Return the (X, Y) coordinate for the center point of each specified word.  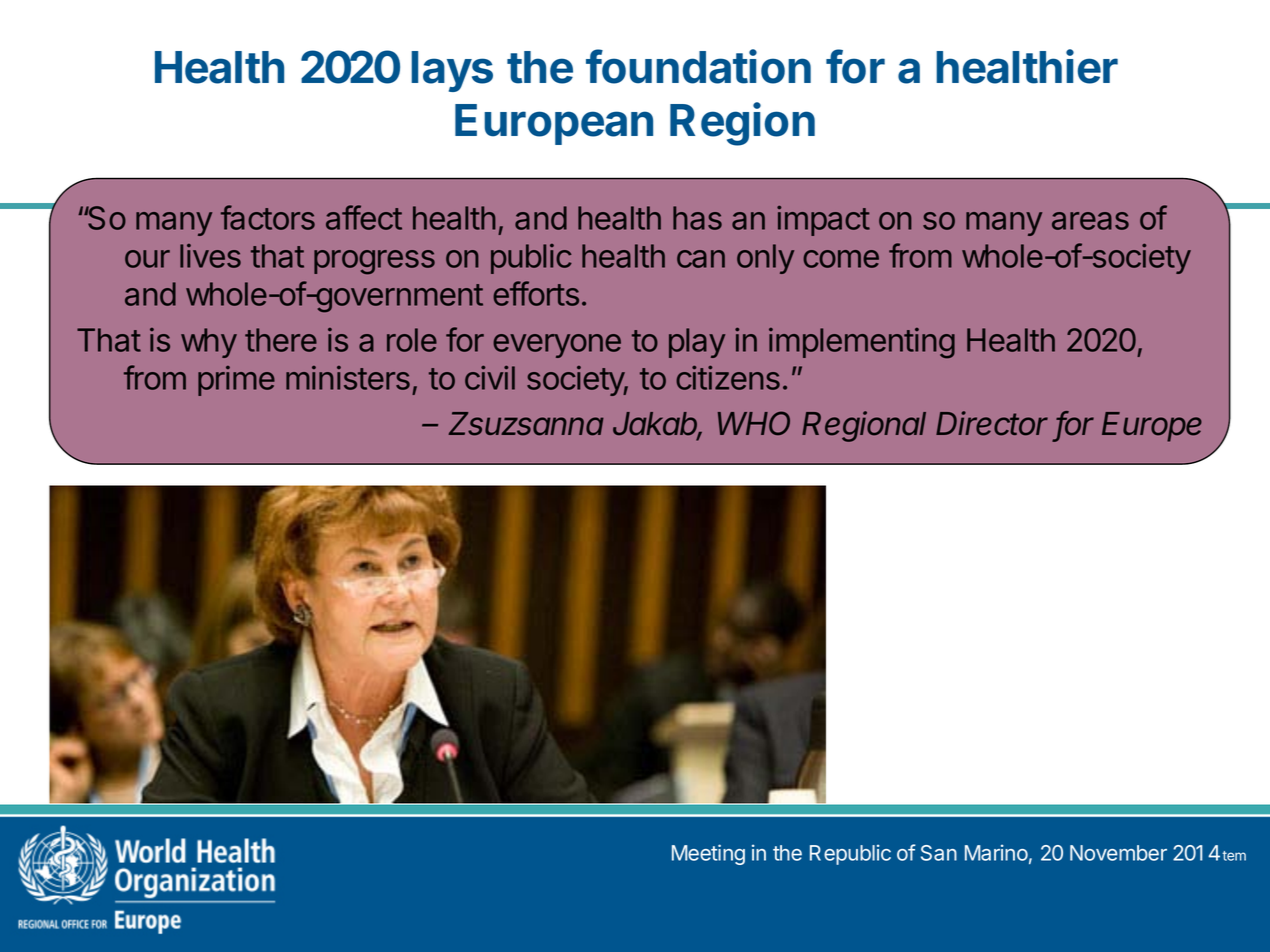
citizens (728, 378)
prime (236, 381)
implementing (862, 343)
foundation (698, 66)
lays (452, 71)
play (697, 343)
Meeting (708, 854)
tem (1234, 856)
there (281, 340)
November (1118, 853)
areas (1090, 221)
